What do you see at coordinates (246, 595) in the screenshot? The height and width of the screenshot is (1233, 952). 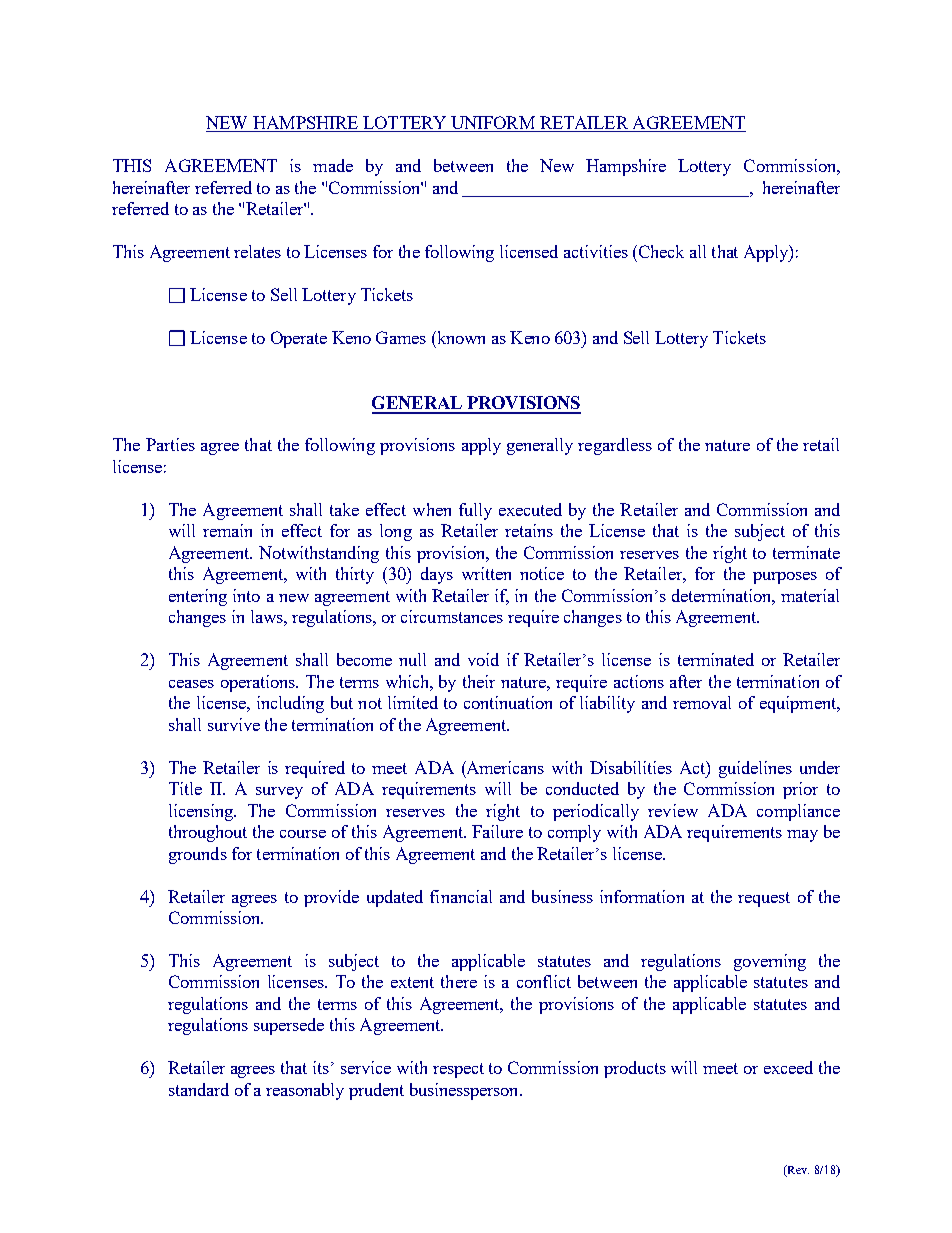 I see `into` at bounding box center [246, 595].
